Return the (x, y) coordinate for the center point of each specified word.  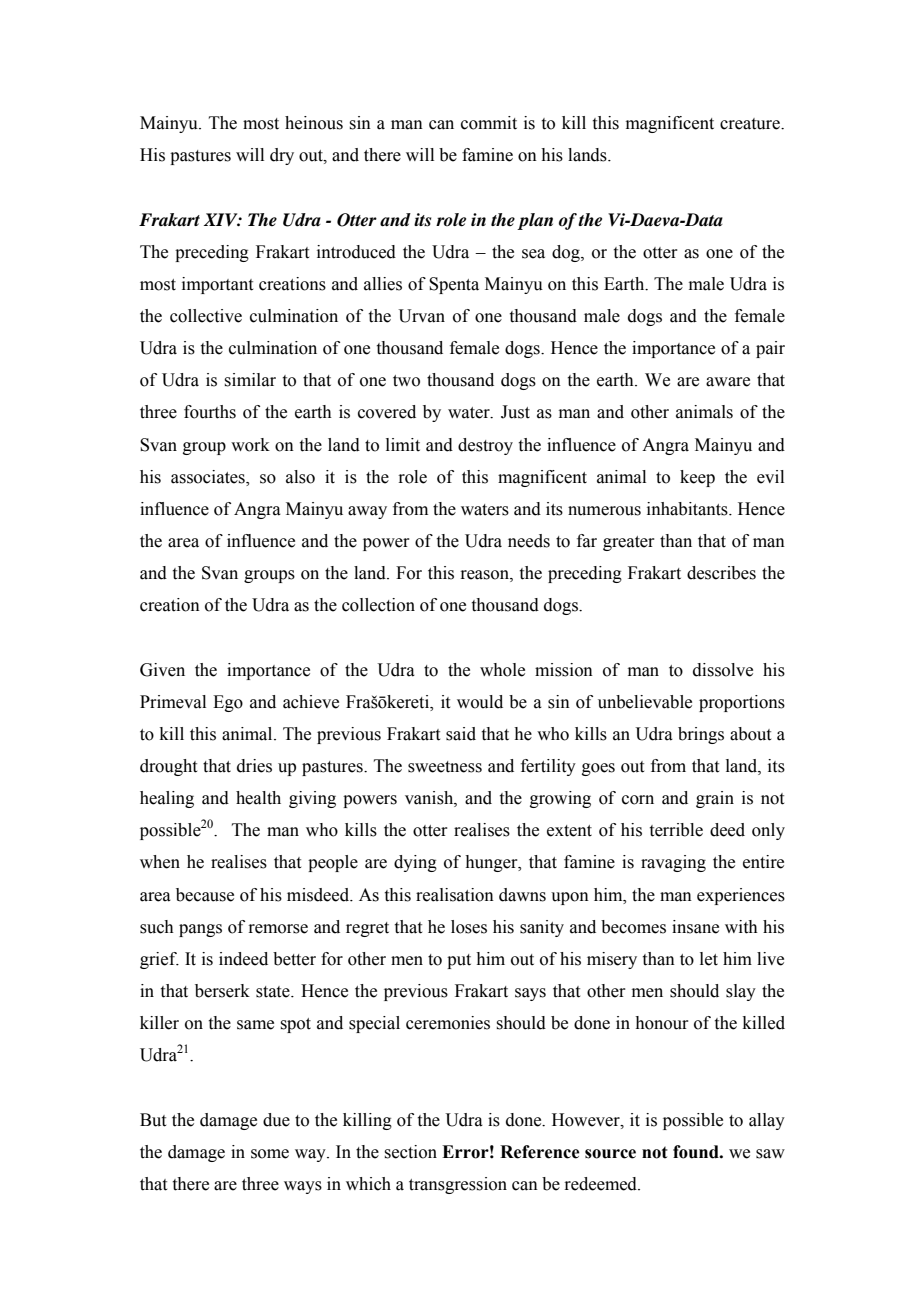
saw (770, 1154)
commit (489, 123)
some (270, 1154)
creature (751, 124)
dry (282, 156)
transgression (458, 1185)
